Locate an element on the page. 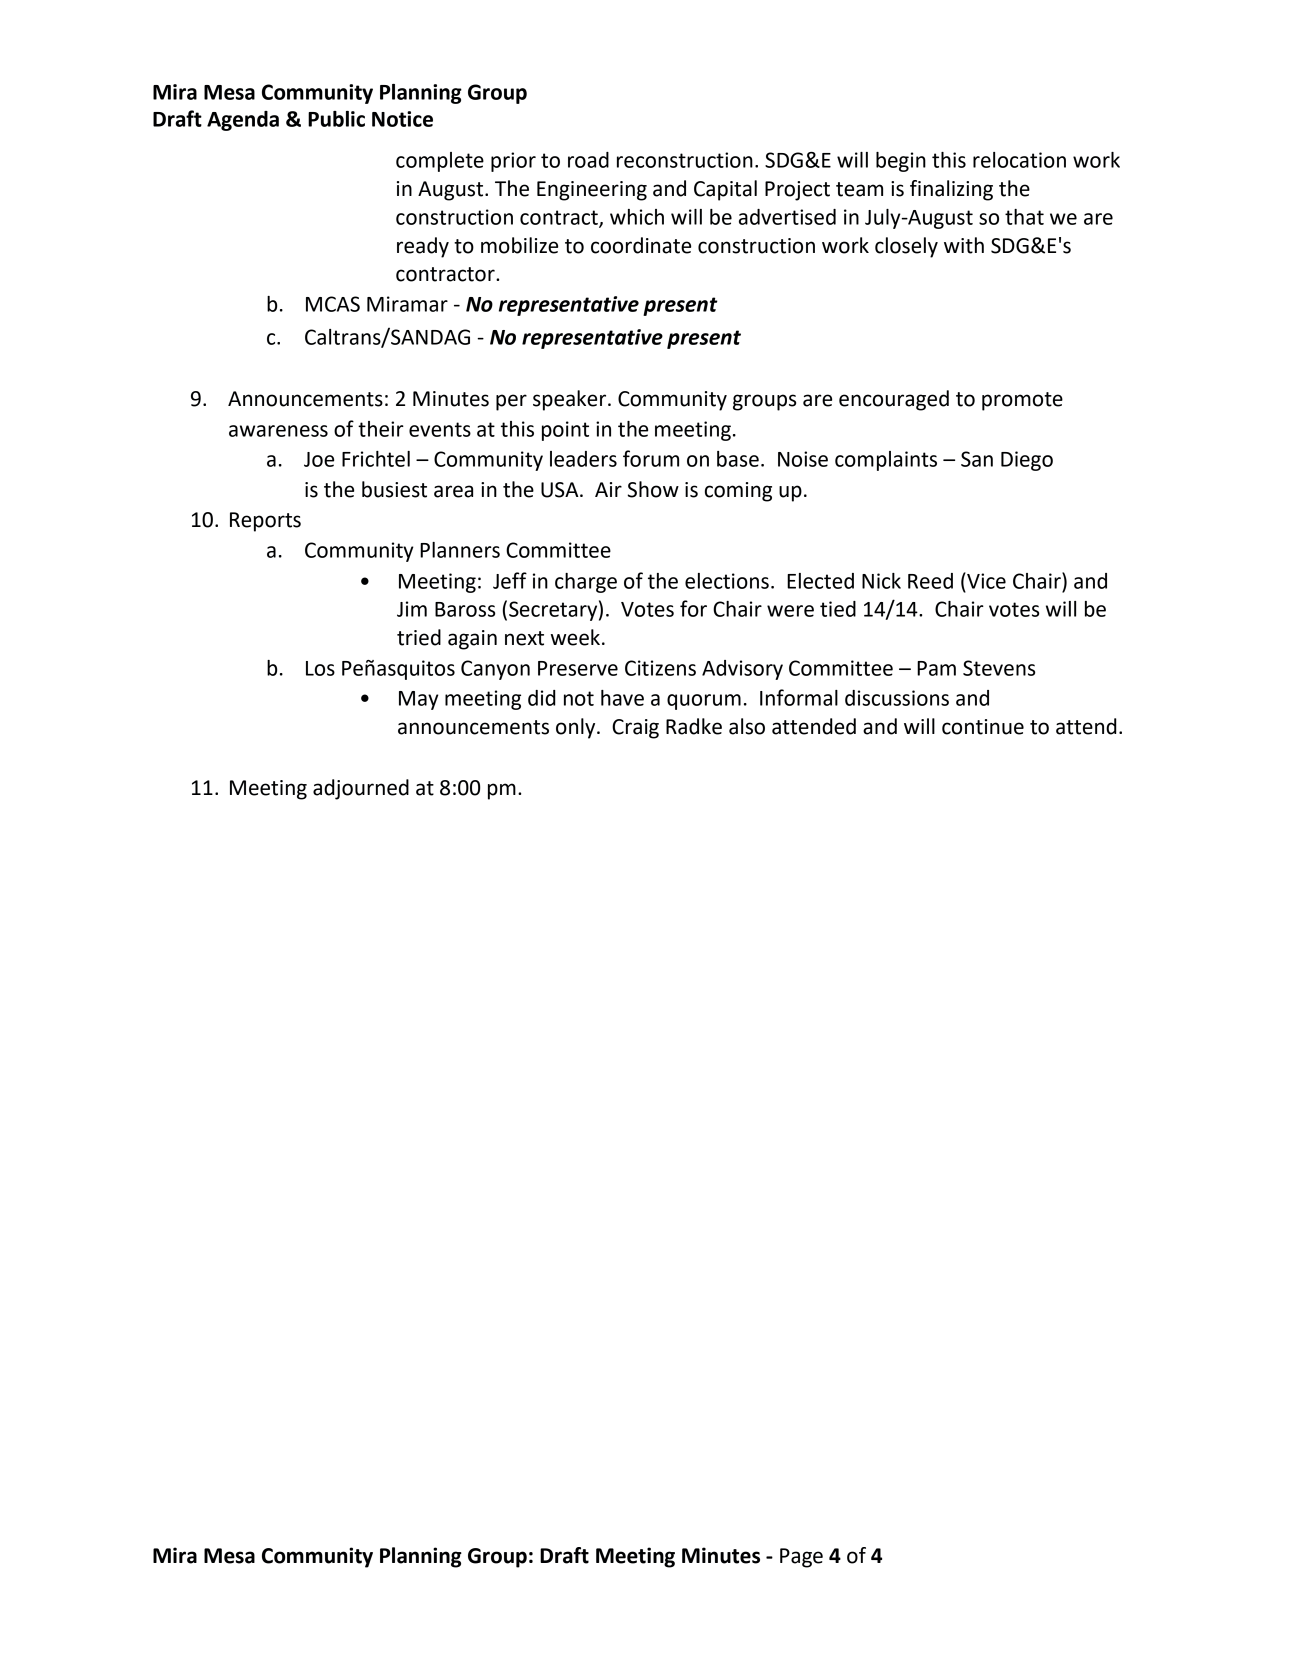  Craig is located at coordinates (635, 729).
